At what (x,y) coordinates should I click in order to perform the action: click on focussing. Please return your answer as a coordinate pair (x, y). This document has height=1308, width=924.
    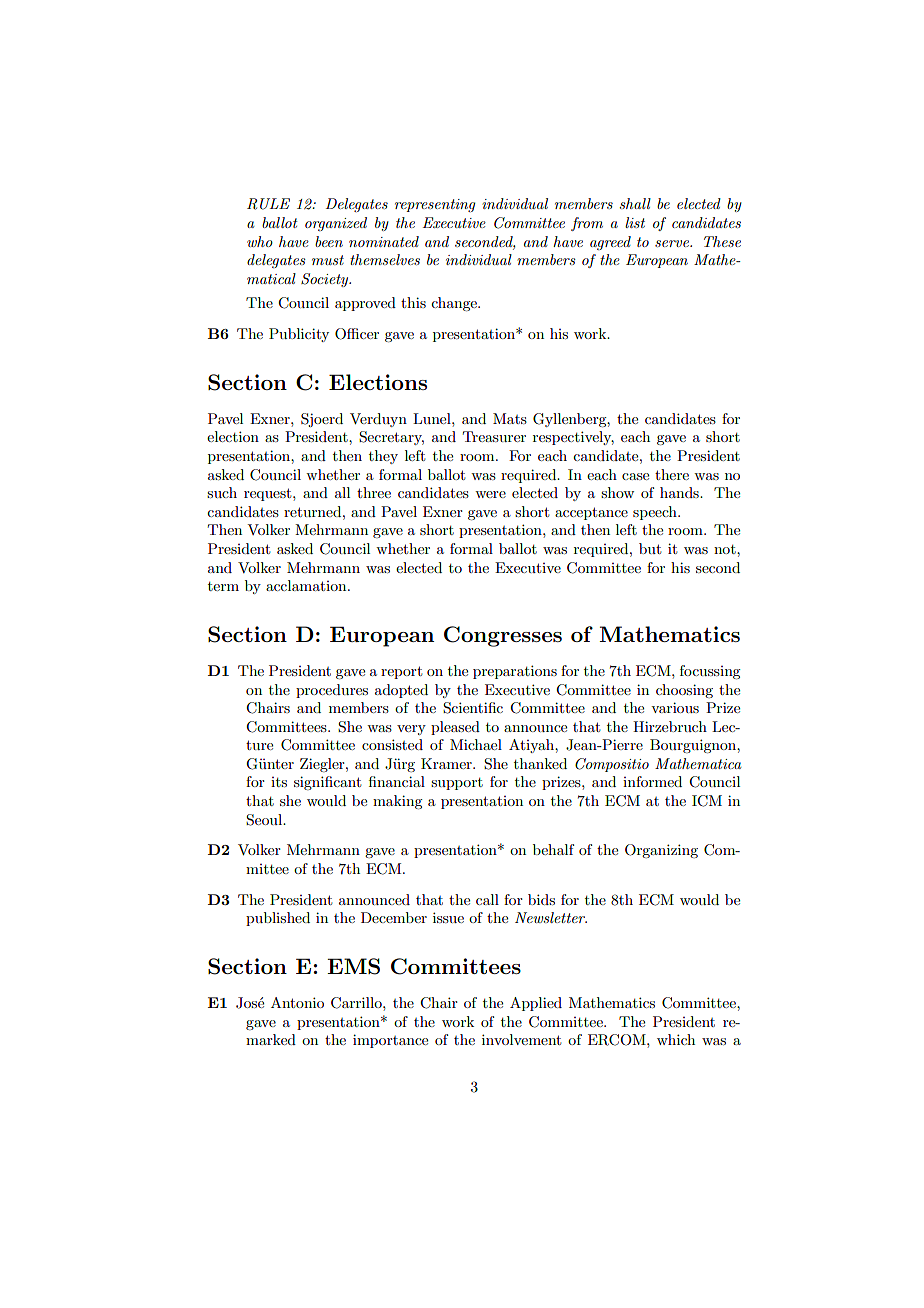
    Looking at the image, I should click on (710, 672).
